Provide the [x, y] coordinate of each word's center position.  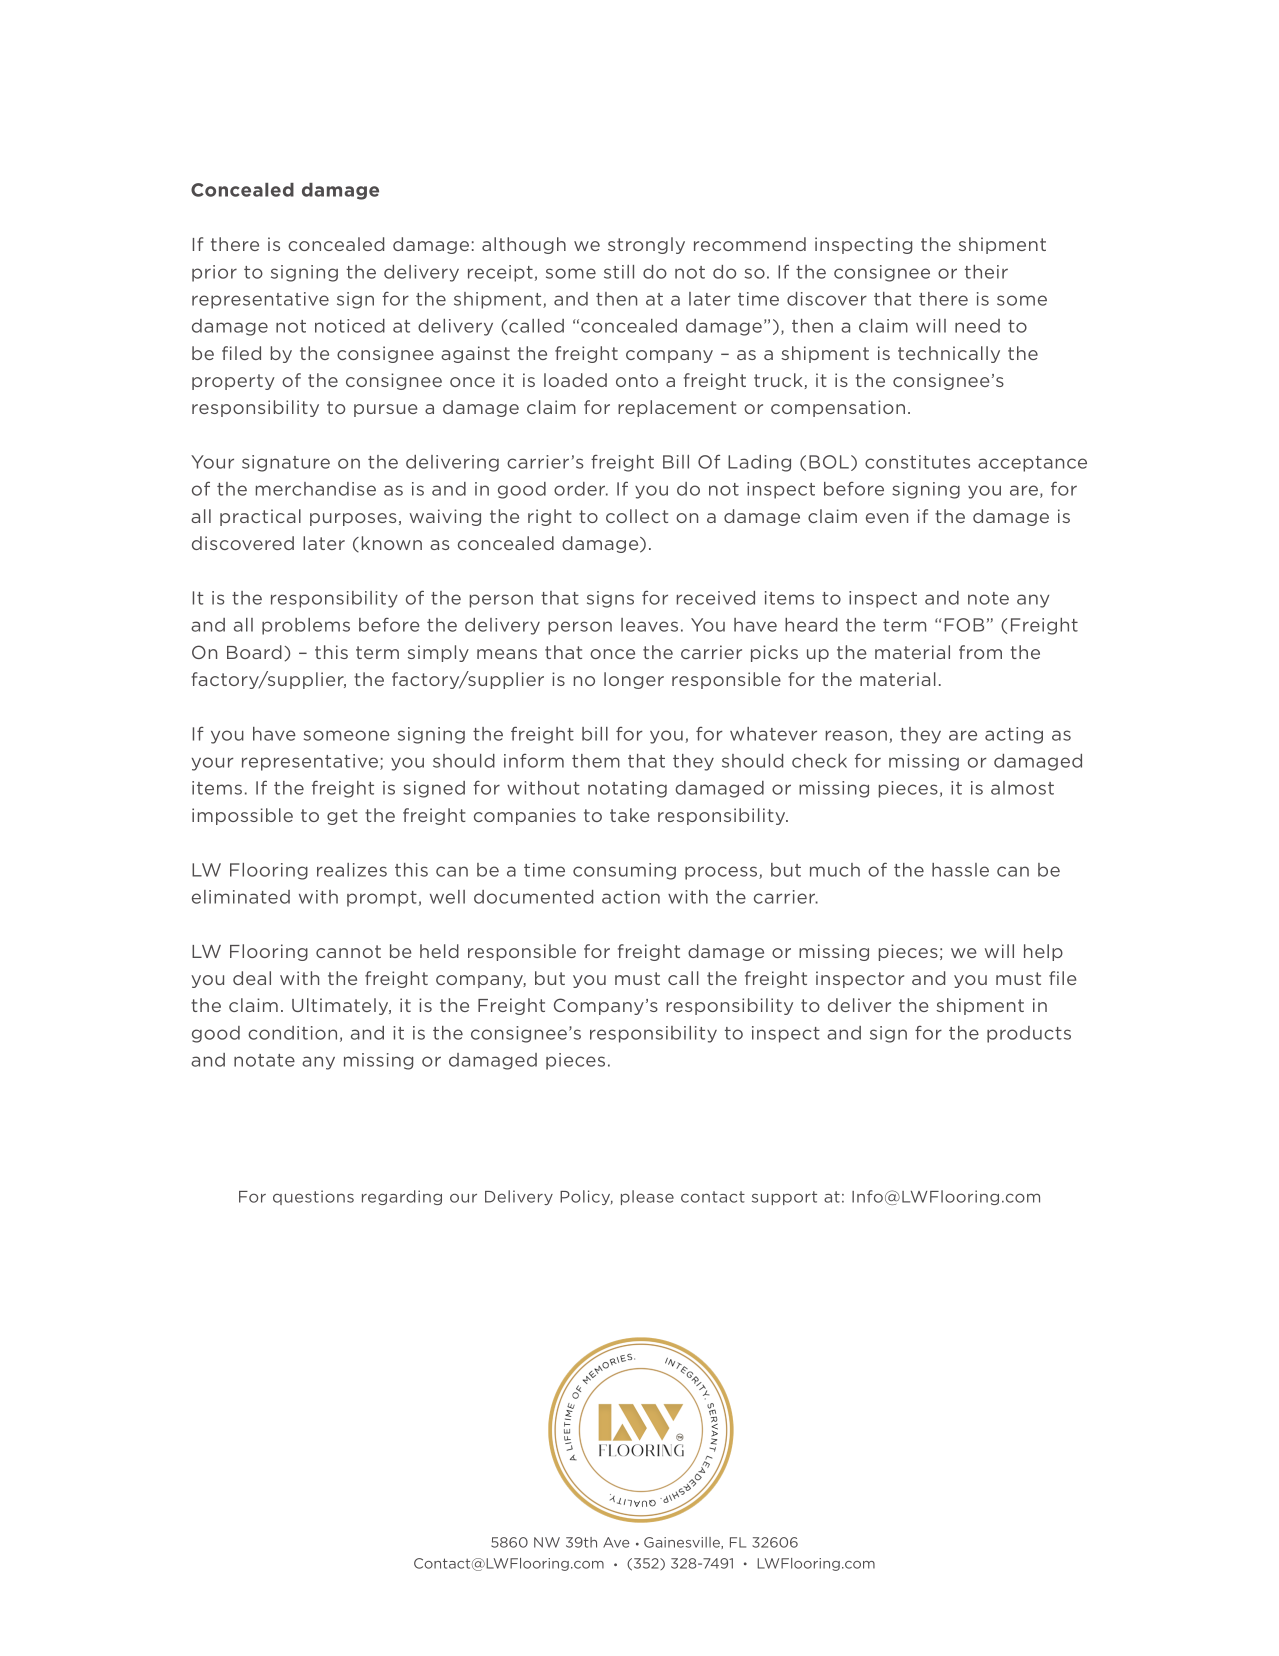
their [986, 272]
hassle [960, 870]
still [619, 272]
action [631, 897]
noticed [350, 326]
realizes [352, 870]
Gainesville [683, 1543]
